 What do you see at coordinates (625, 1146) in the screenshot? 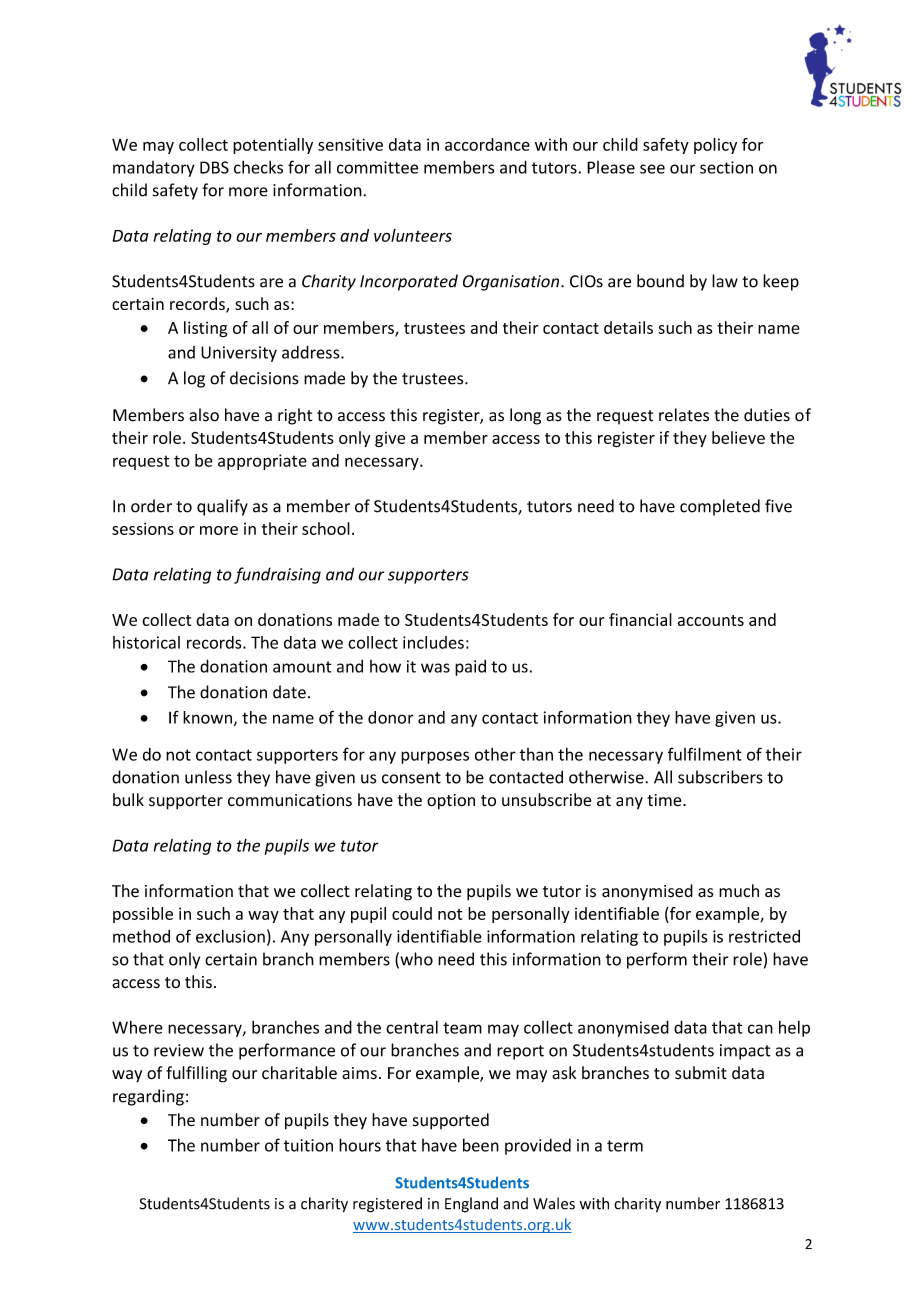
I see `term` at bounding box center [625, 1146].
